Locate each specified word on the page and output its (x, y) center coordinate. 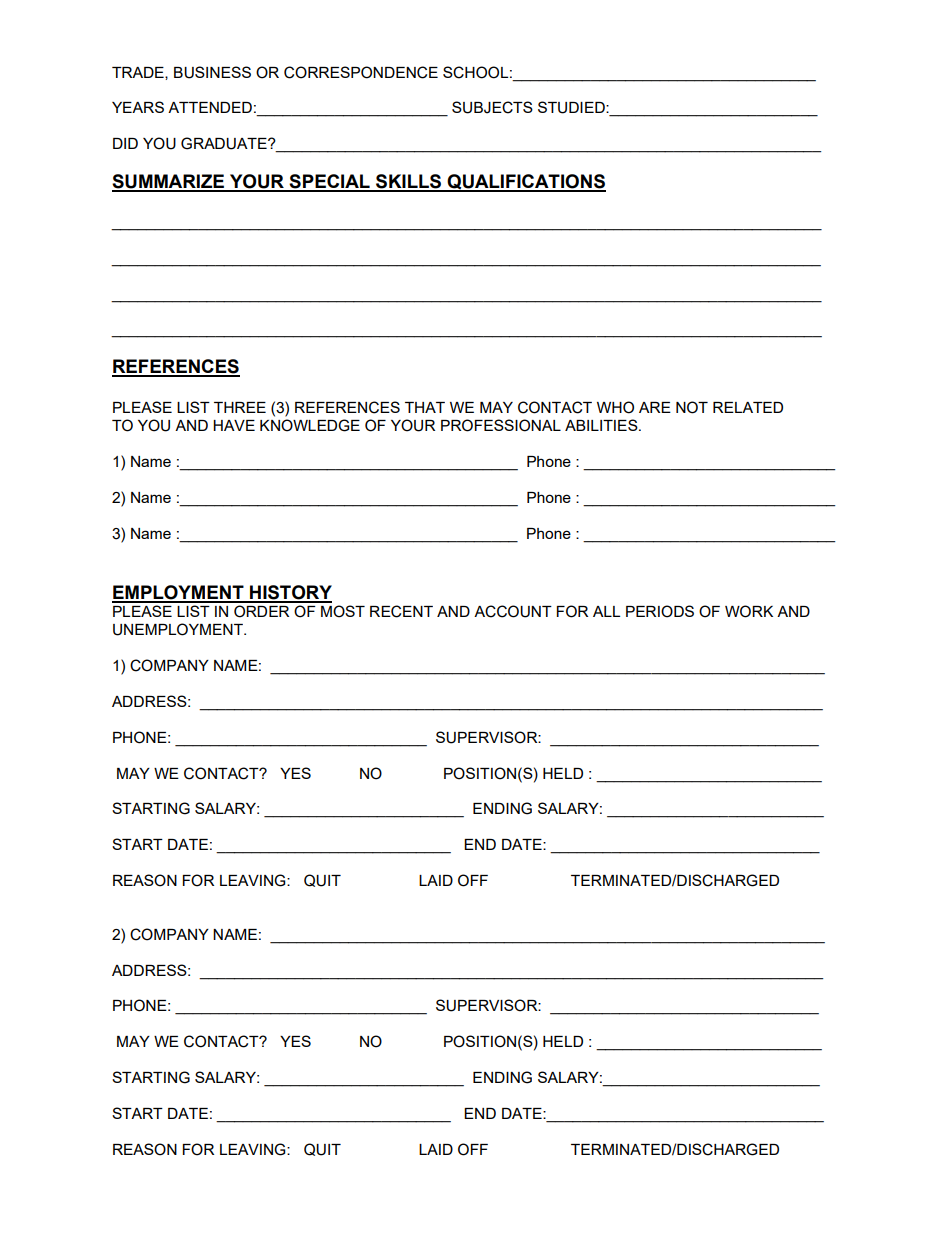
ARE (655, 407)
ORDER (261, 611)
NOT (692, 407)
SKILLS (409, 182)
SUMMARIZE (169, 182)
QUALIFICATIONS (526, 183)
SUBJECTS (492, 107)
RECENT (401, 611)
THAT (425, 407)
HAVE (234, 425)
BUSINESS (212, 72)
